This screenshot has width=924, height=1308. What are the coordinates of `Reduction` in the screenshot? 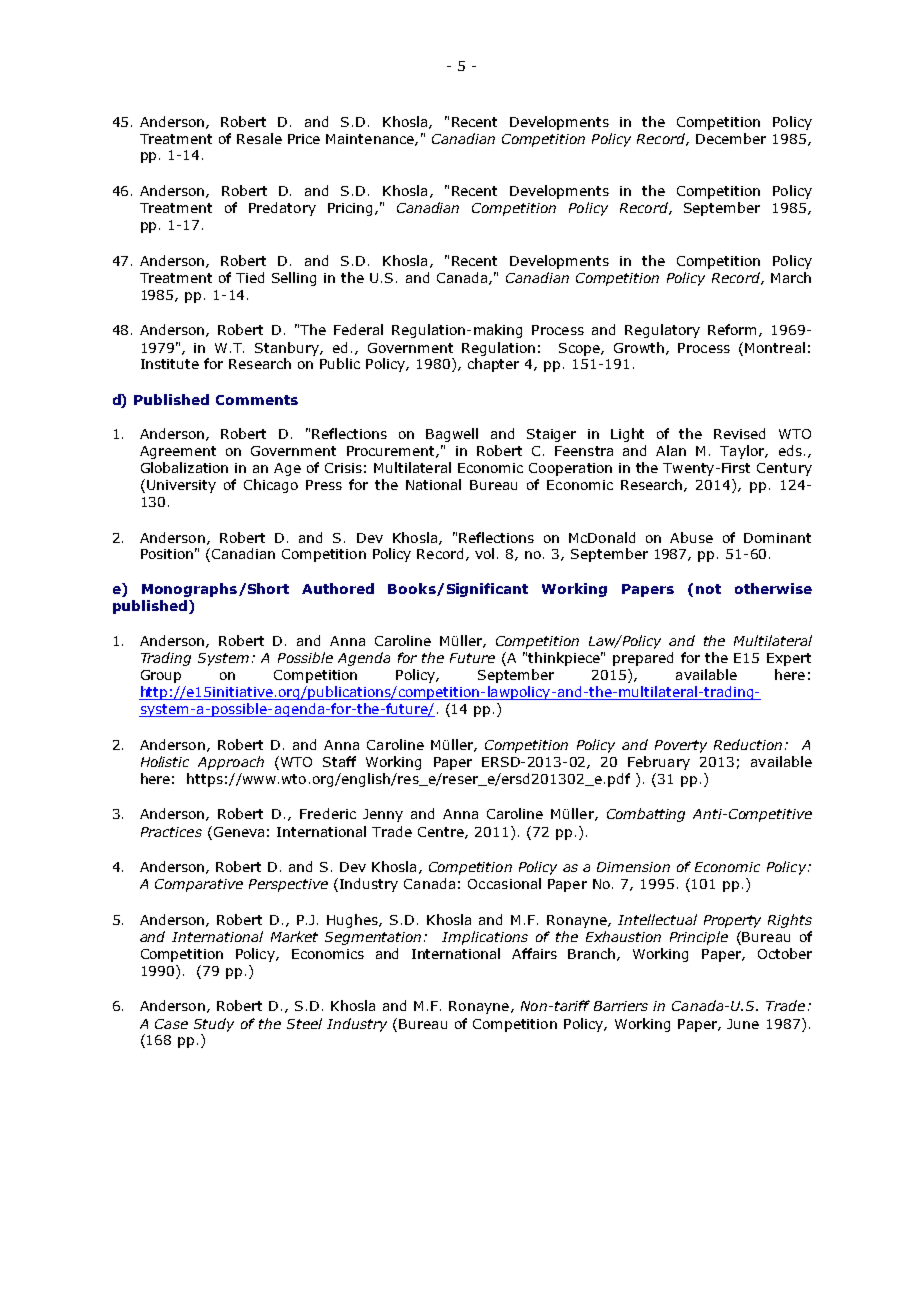 It's located at (748, 744).
